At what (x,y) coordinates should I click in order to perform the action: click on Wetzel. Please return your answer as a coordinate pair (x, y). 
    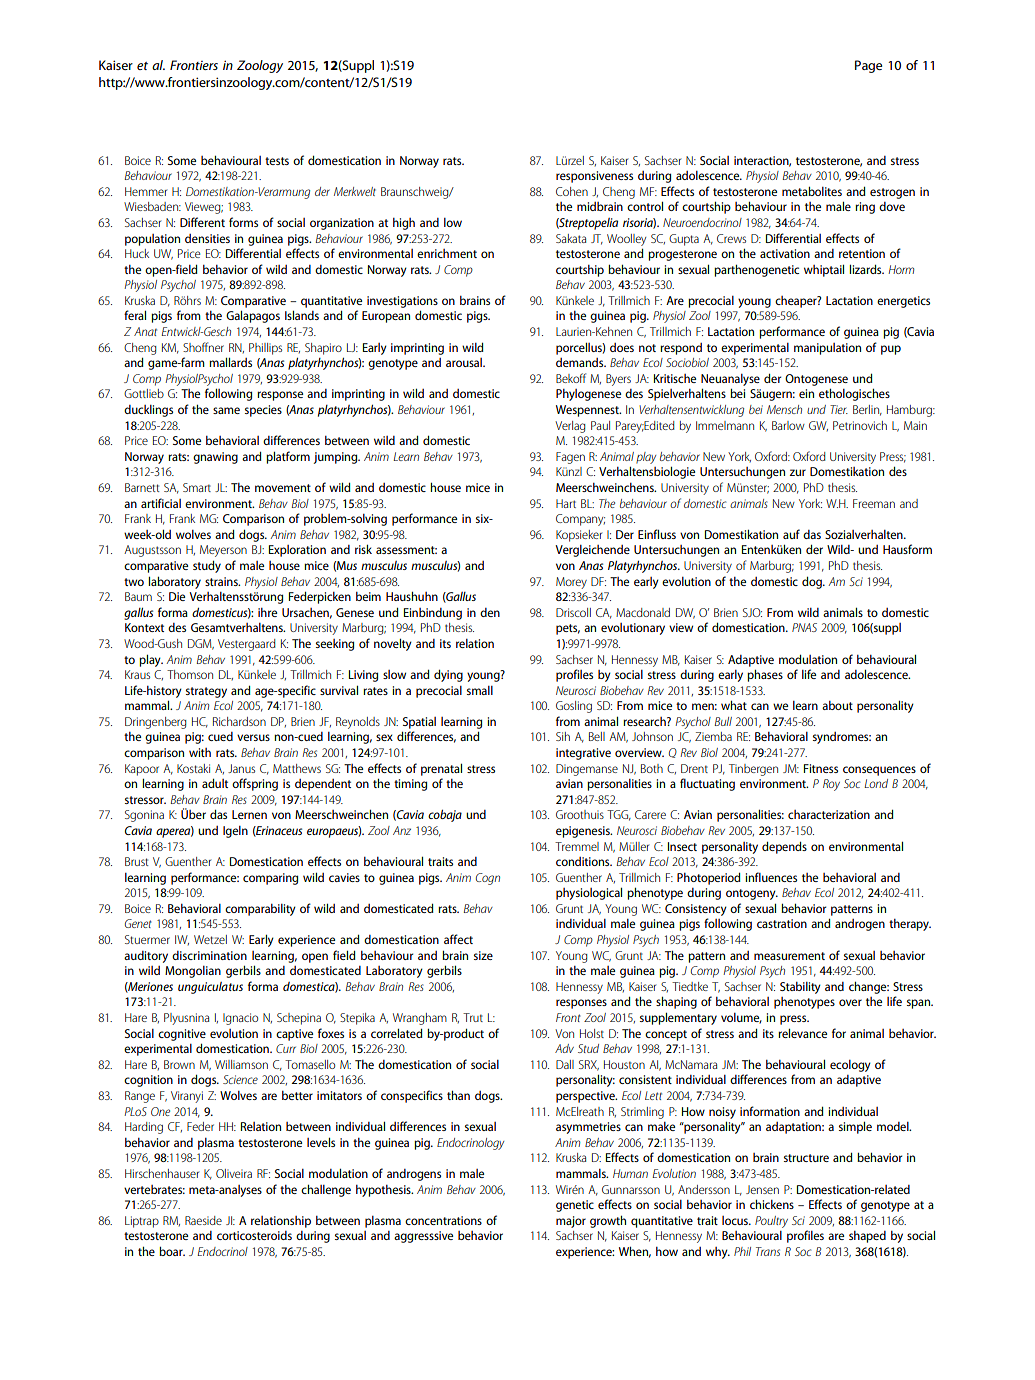
    Looking at the image, I should click on (210, 939).
